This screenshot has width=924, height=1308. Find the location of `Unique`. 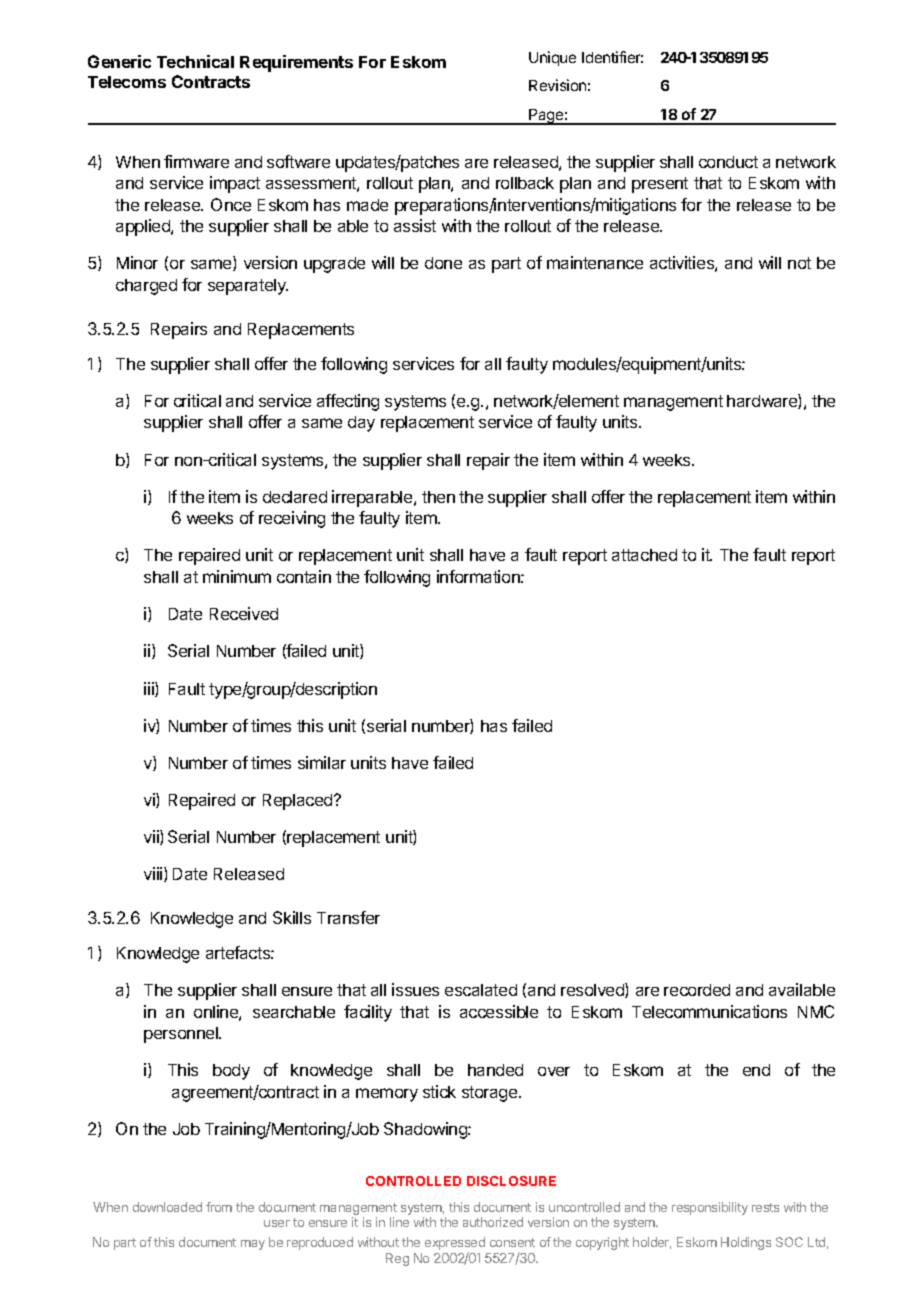

Unique is located at coordinates (552, 58).
